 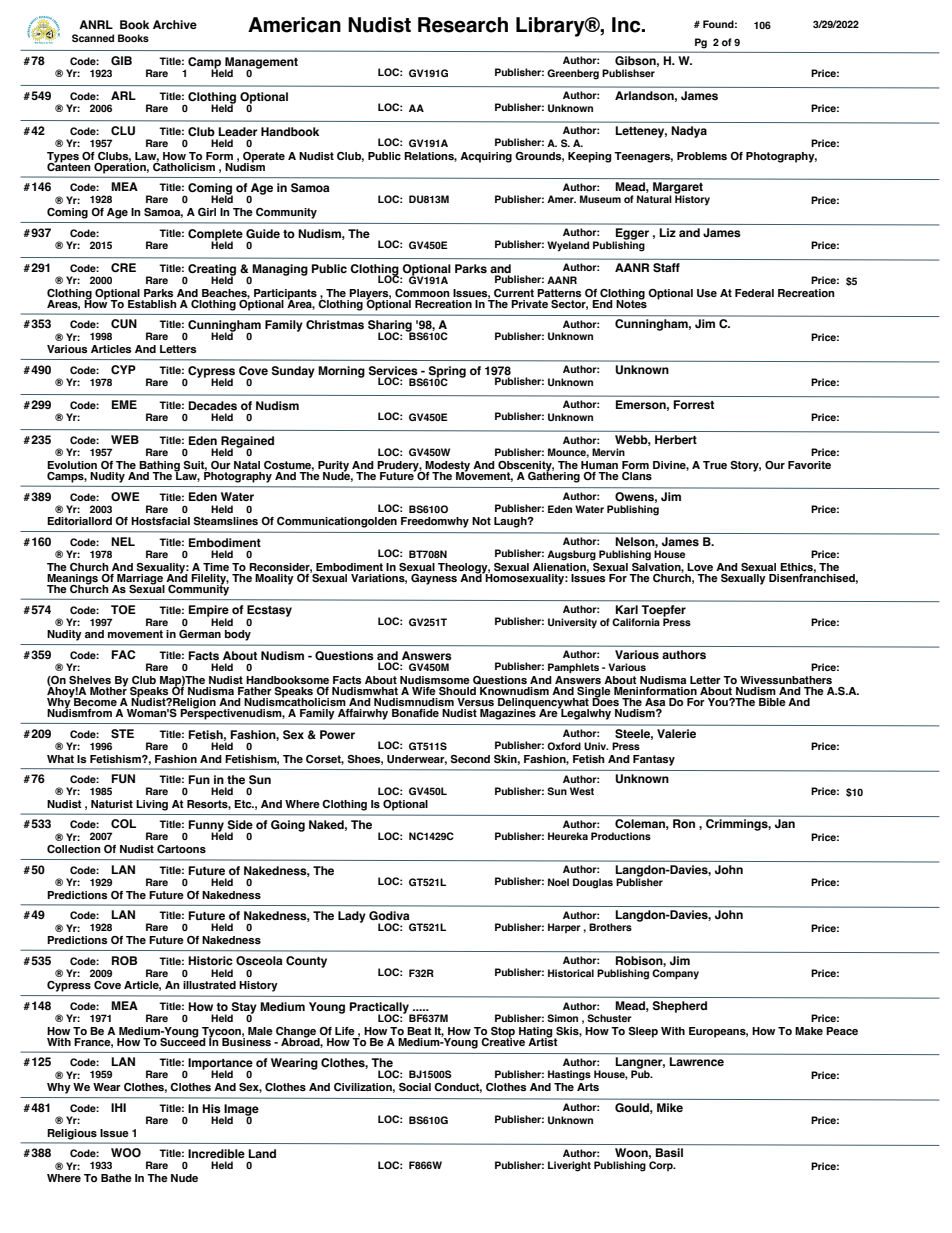 What do you see at coordinates (463, 25) in the screenshot?
I see `Research` at bounding box center [463, 25].
